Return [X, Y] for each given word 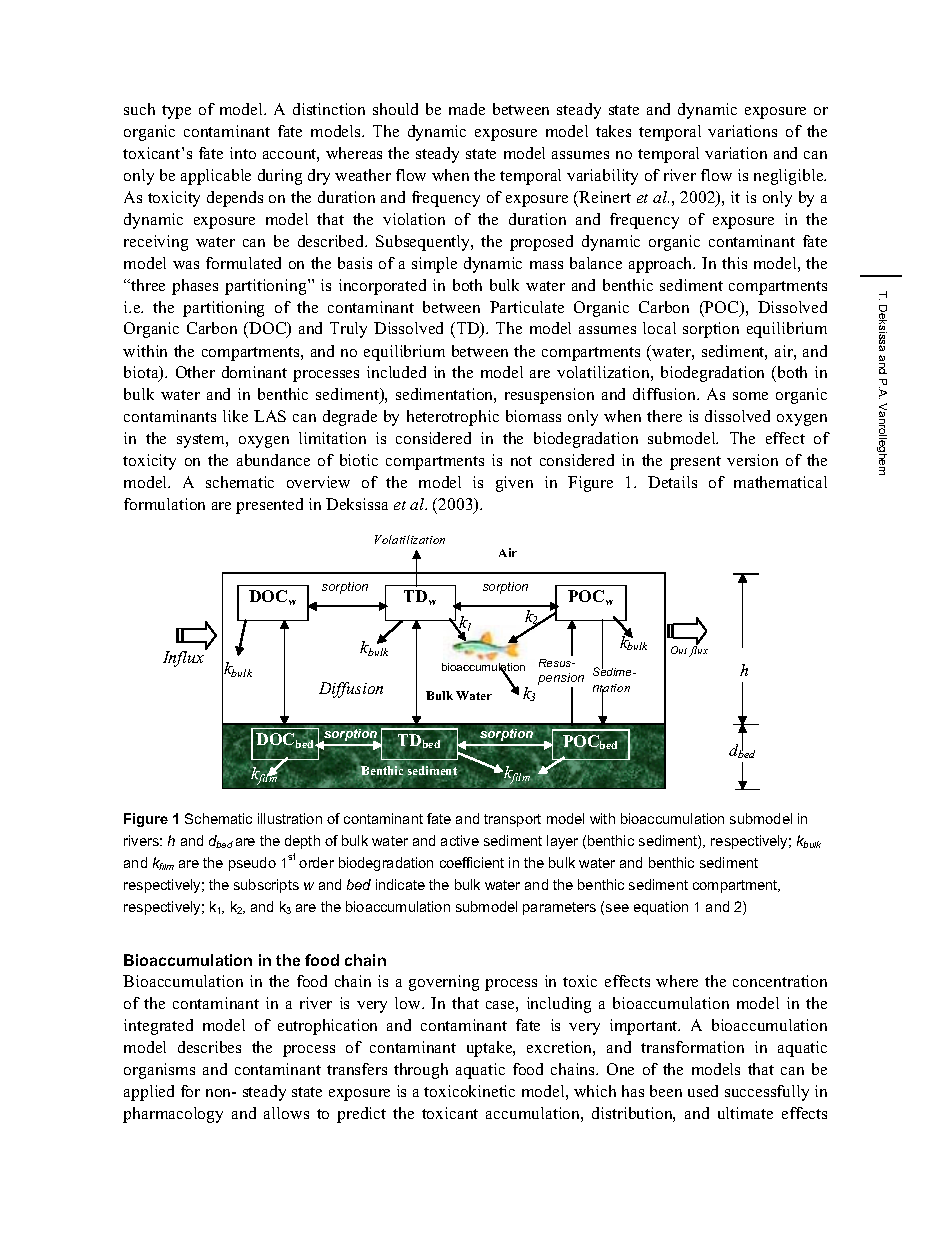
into [243, 153]
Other [195, 372]
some [750, 396]
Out [679, 650]
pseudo [252, 864]
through [421, 1071]
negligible [790, 177]
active [460, 840]
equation [661, 908]
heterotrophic [453, 418]
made [467, 109]
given [514, 484]
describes [209, 1047]
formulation [164, 504]
